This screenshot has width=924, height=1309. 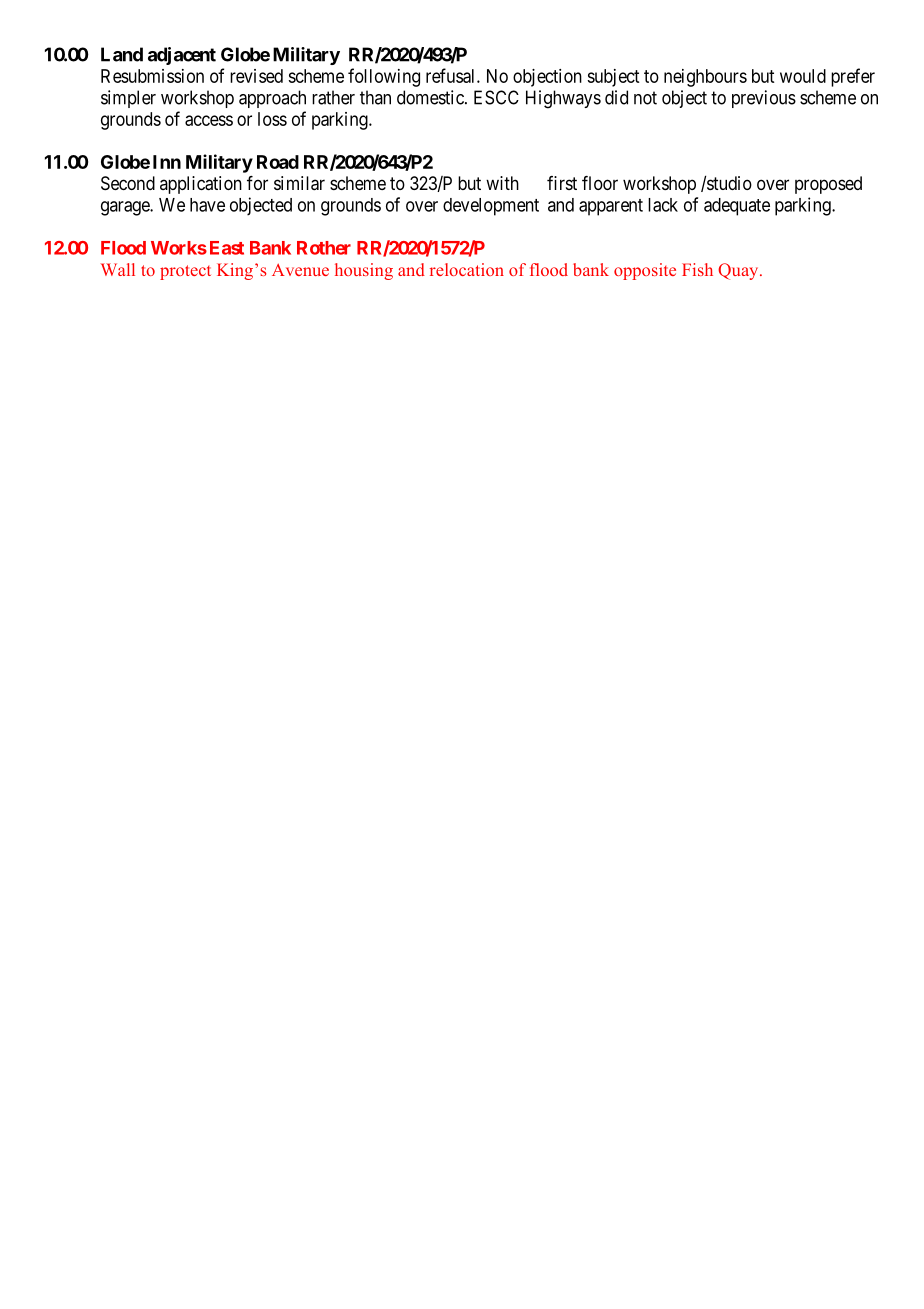 What do you see at coordinates (467, 269) in the screenshot?
I see `relocation` at bounding box center [467, 269].
